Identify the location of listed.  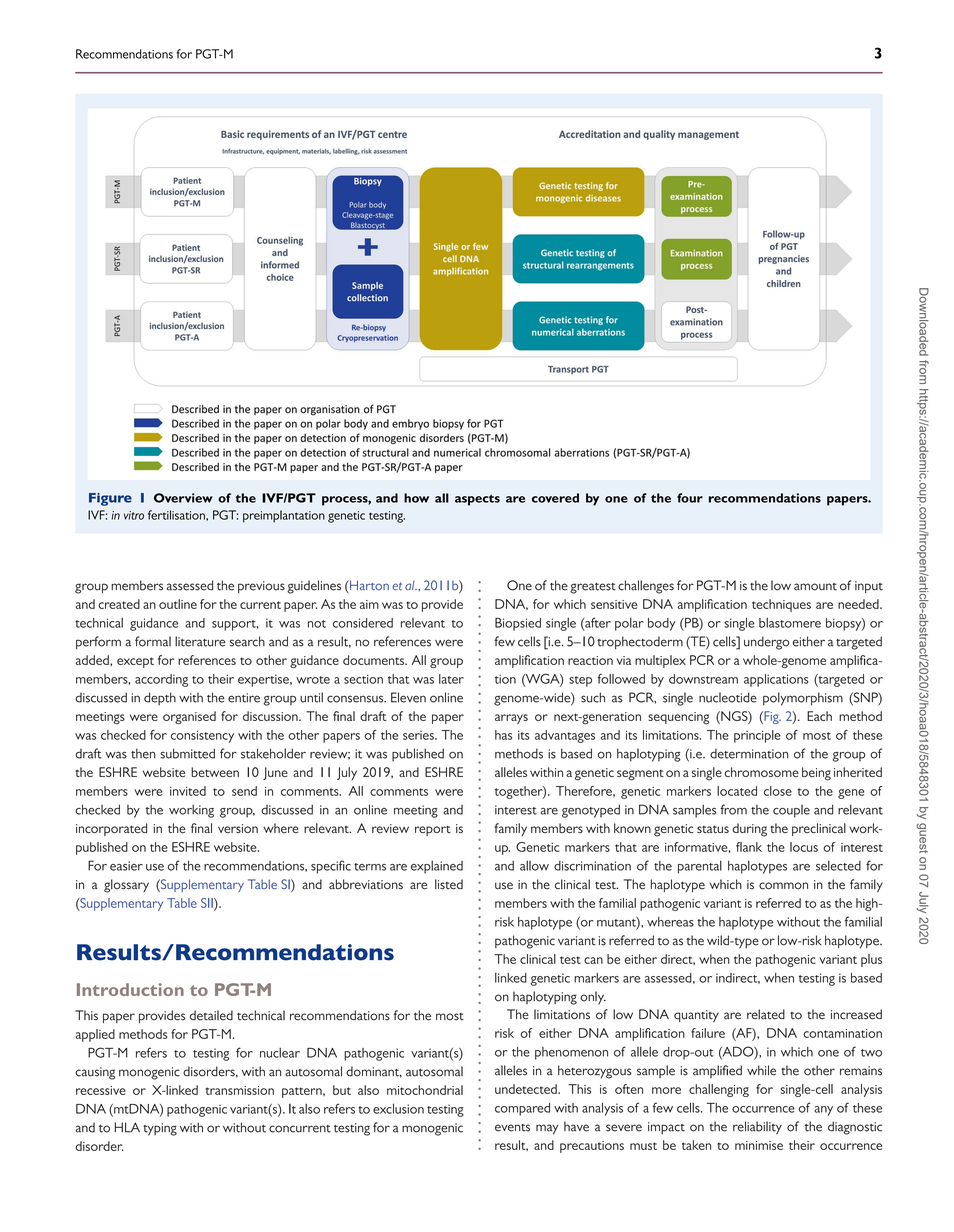
(449, 884).
